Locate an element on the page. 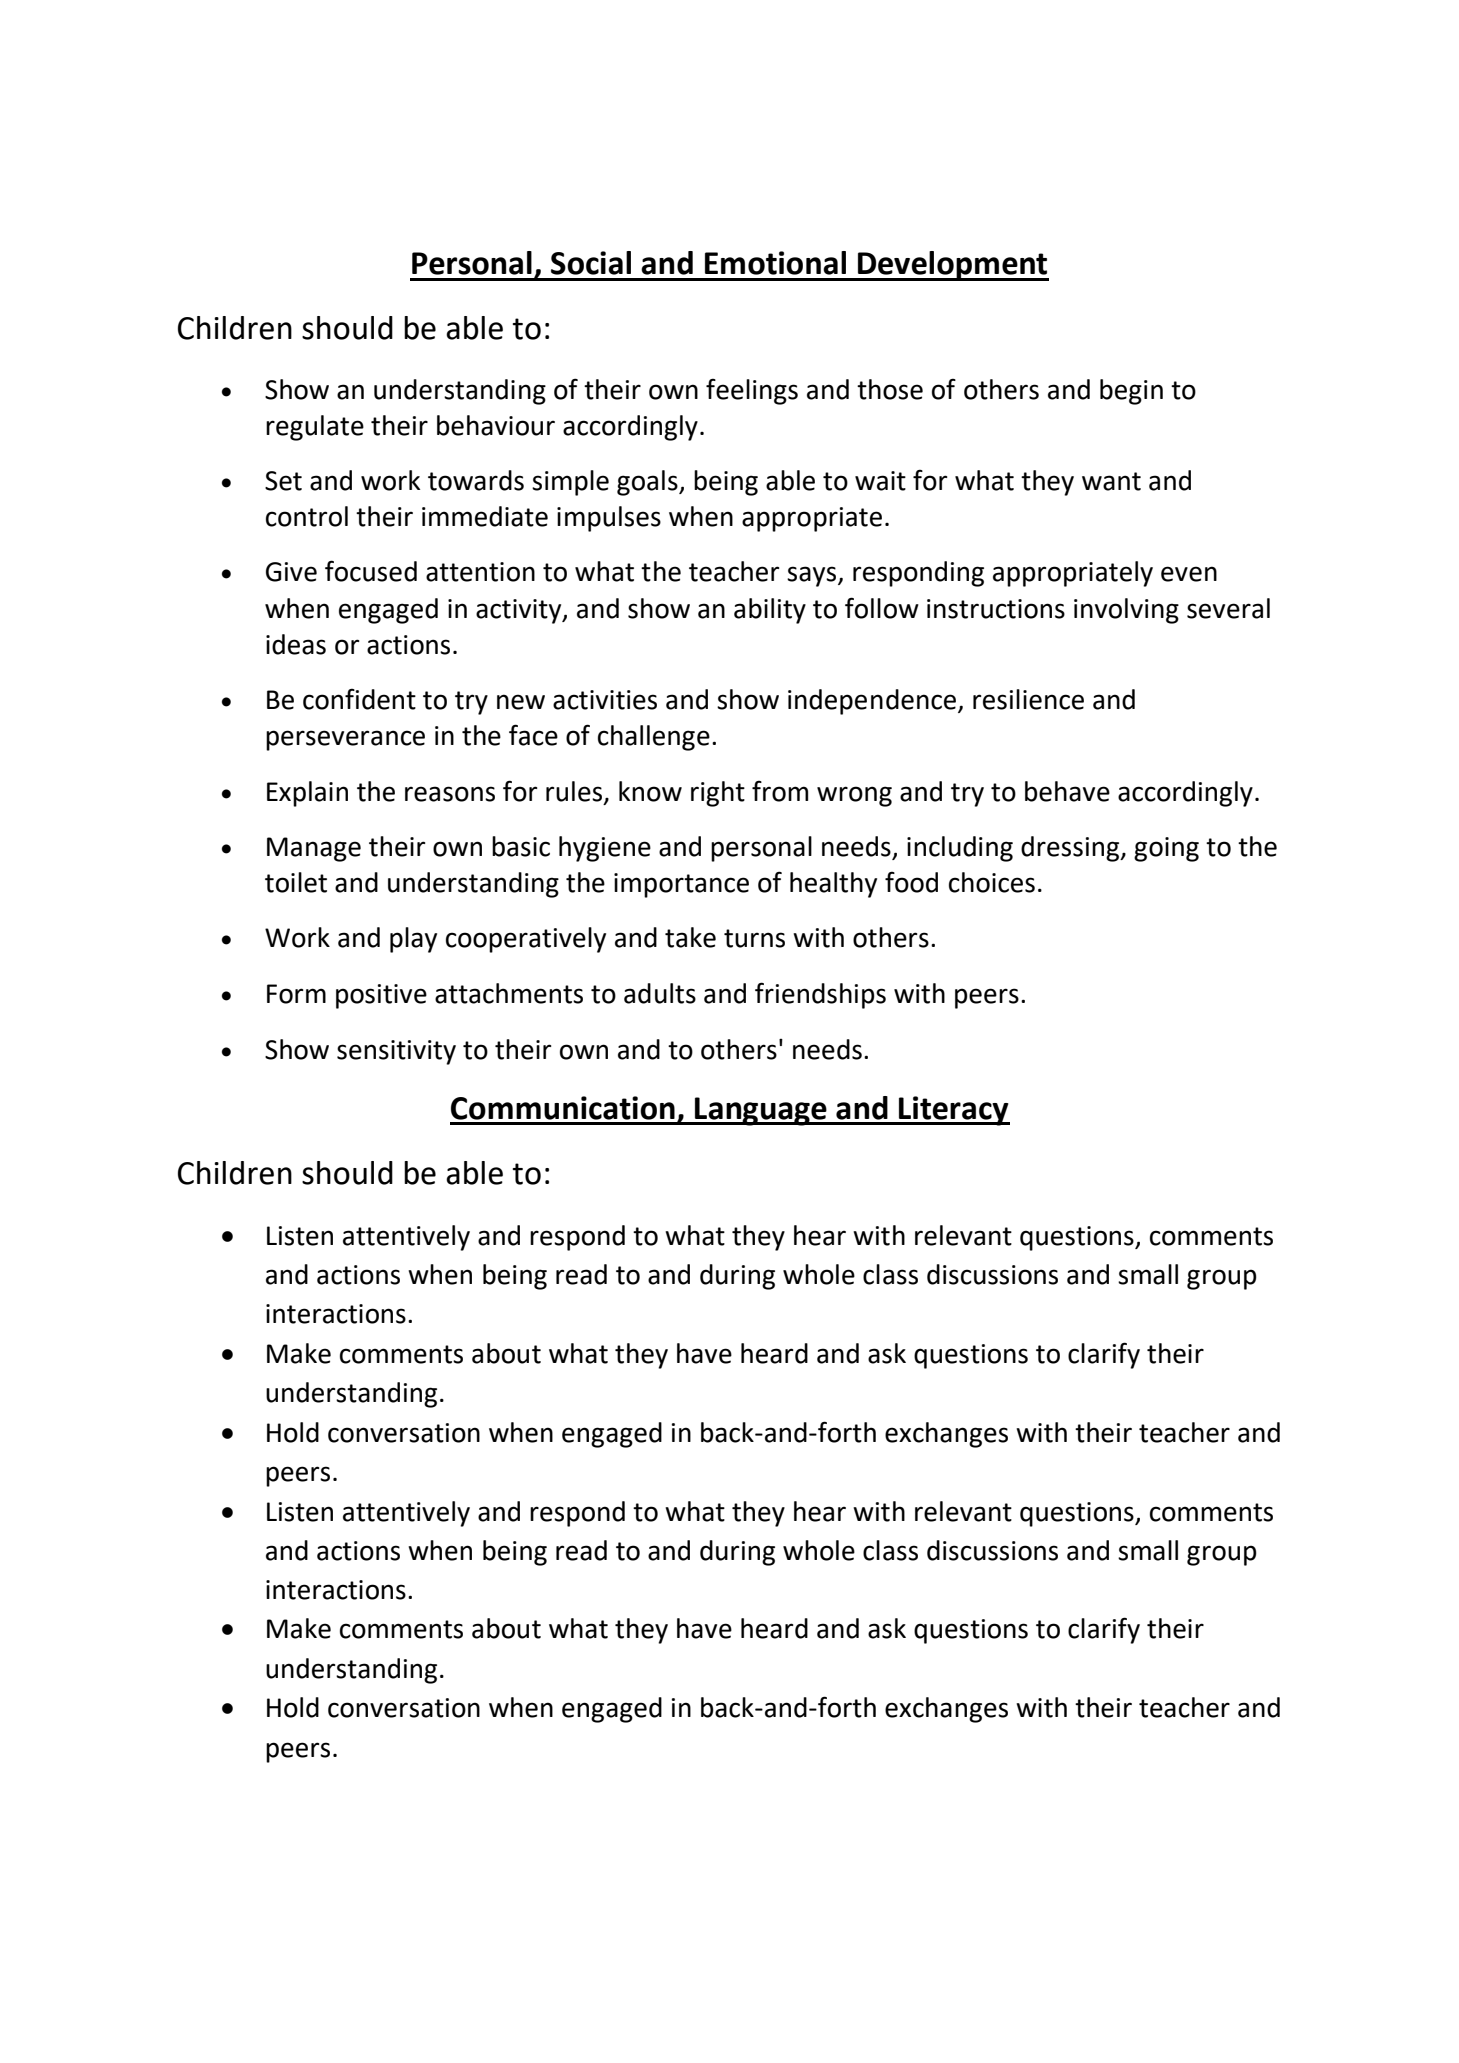  confident is located at coordinates (359, 699).
